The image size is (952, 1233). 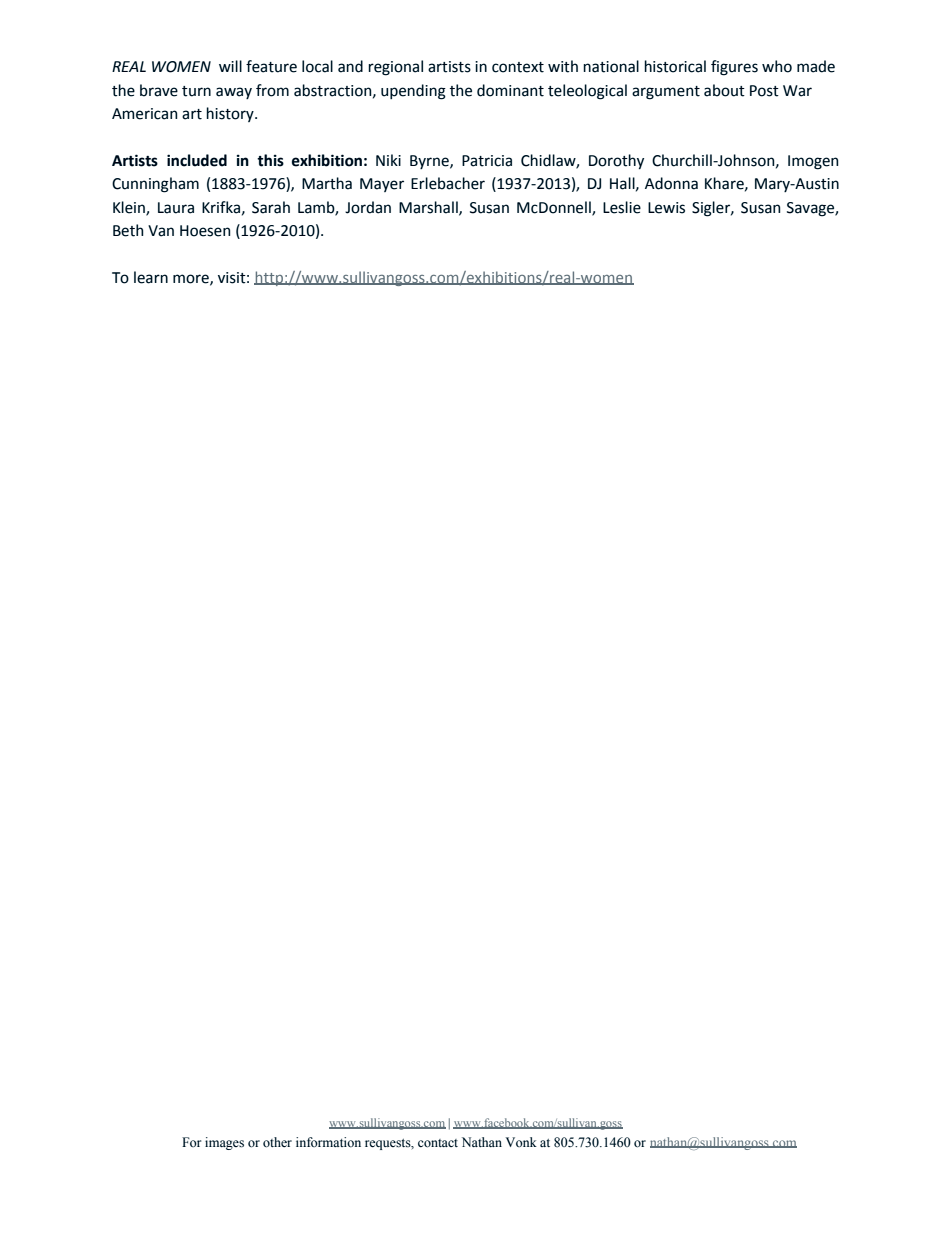 What do you see at coordinates (368, 207) in the screenshot?
I see `Jordan` at bounding box center [368, 207].
